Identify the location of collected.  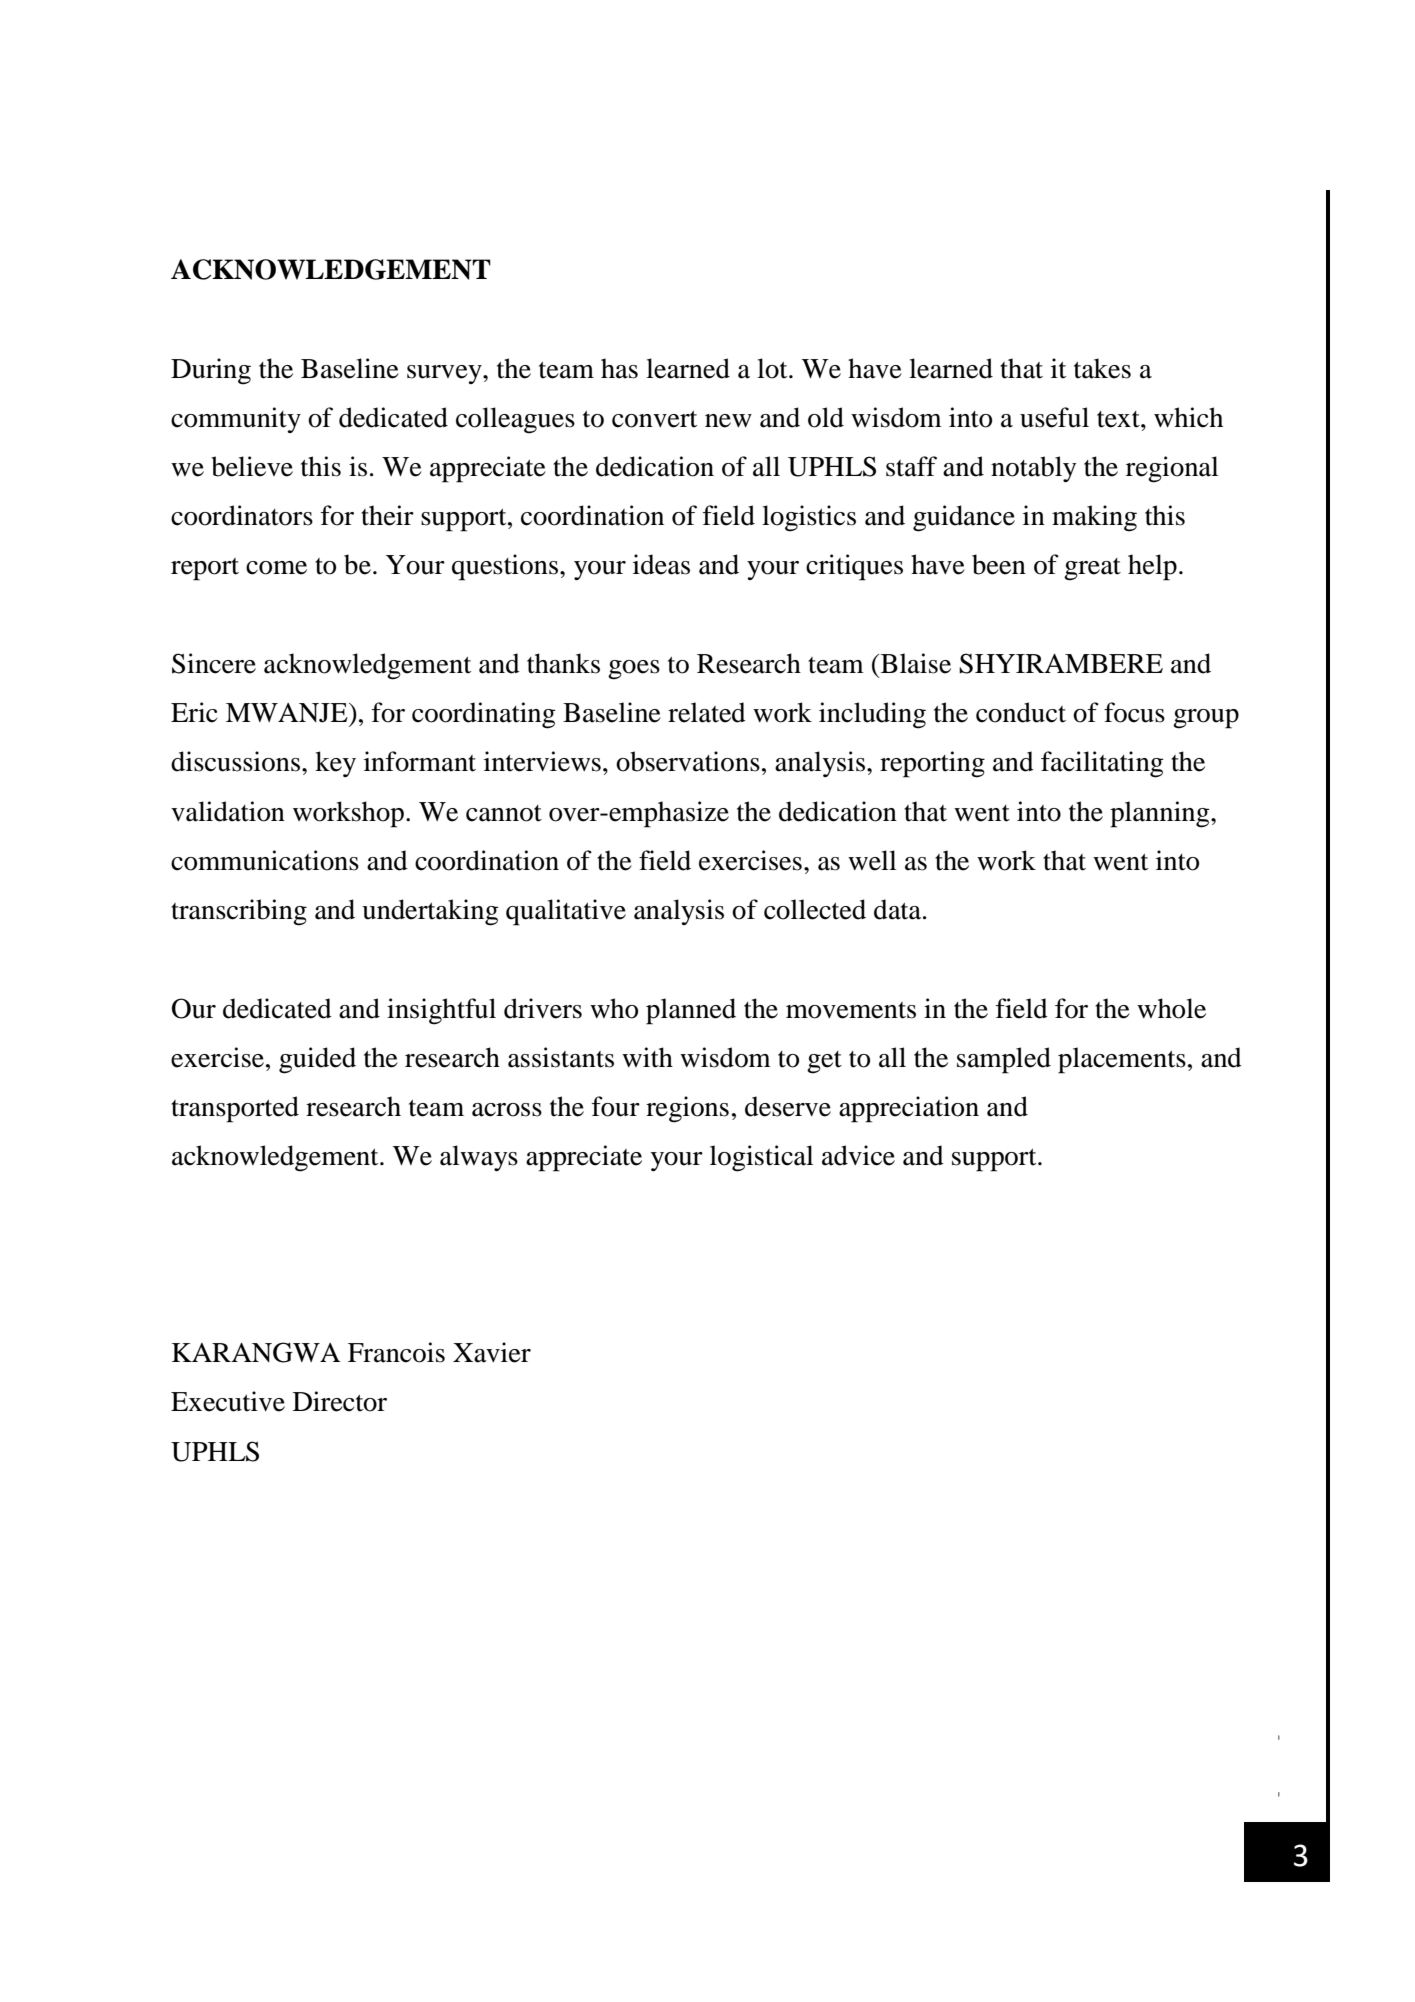
(815, 909).
